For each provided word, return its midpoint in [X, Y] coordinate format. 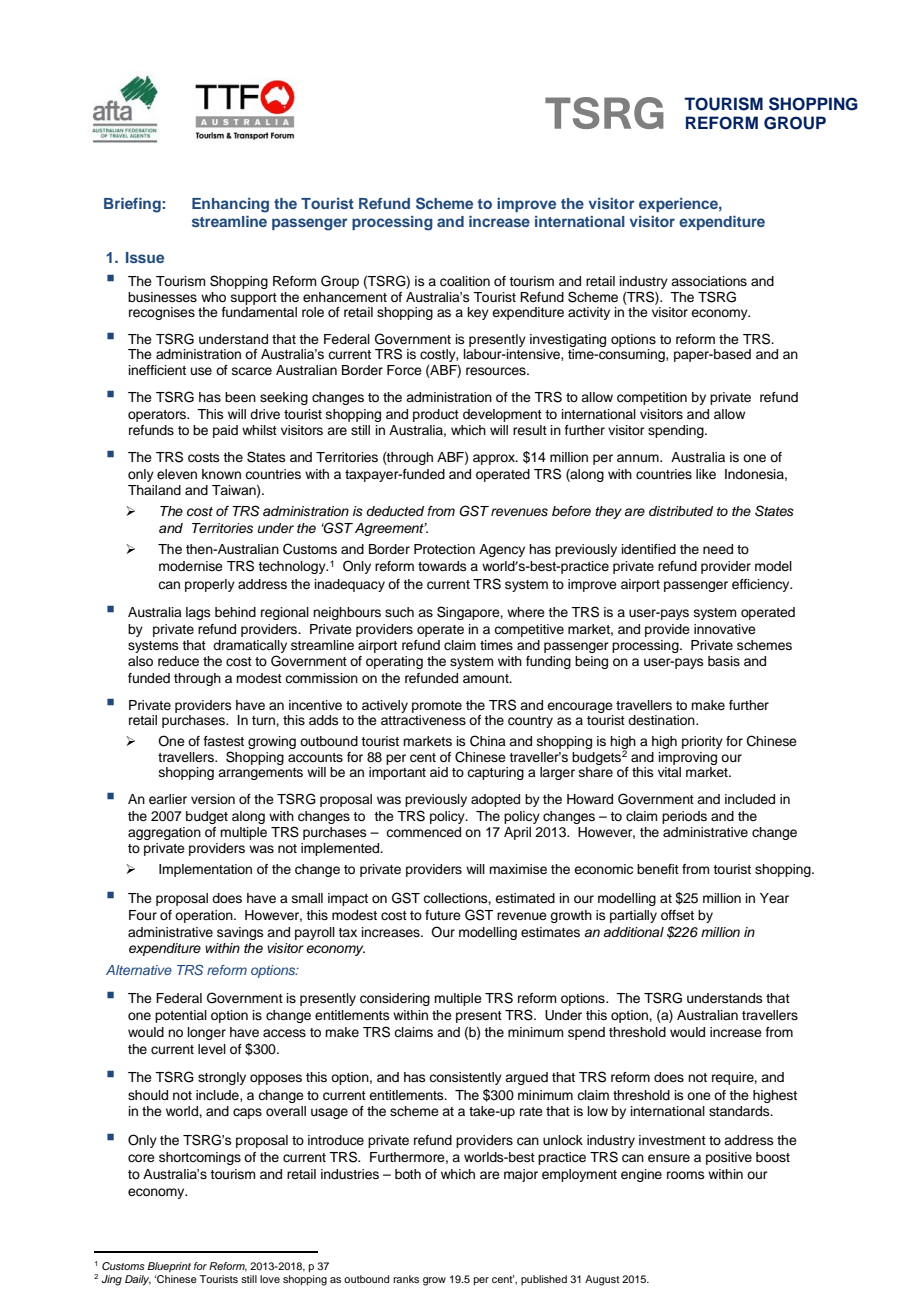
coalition [465, 281]
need [718, 549]
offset [677, 915]
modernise [191, 566]
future [443, 915]
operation [205, 916]
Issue [145, 257]
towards [442, 566]
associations [709, 281]
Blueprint [169, 1267]
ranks [406, 1279]
